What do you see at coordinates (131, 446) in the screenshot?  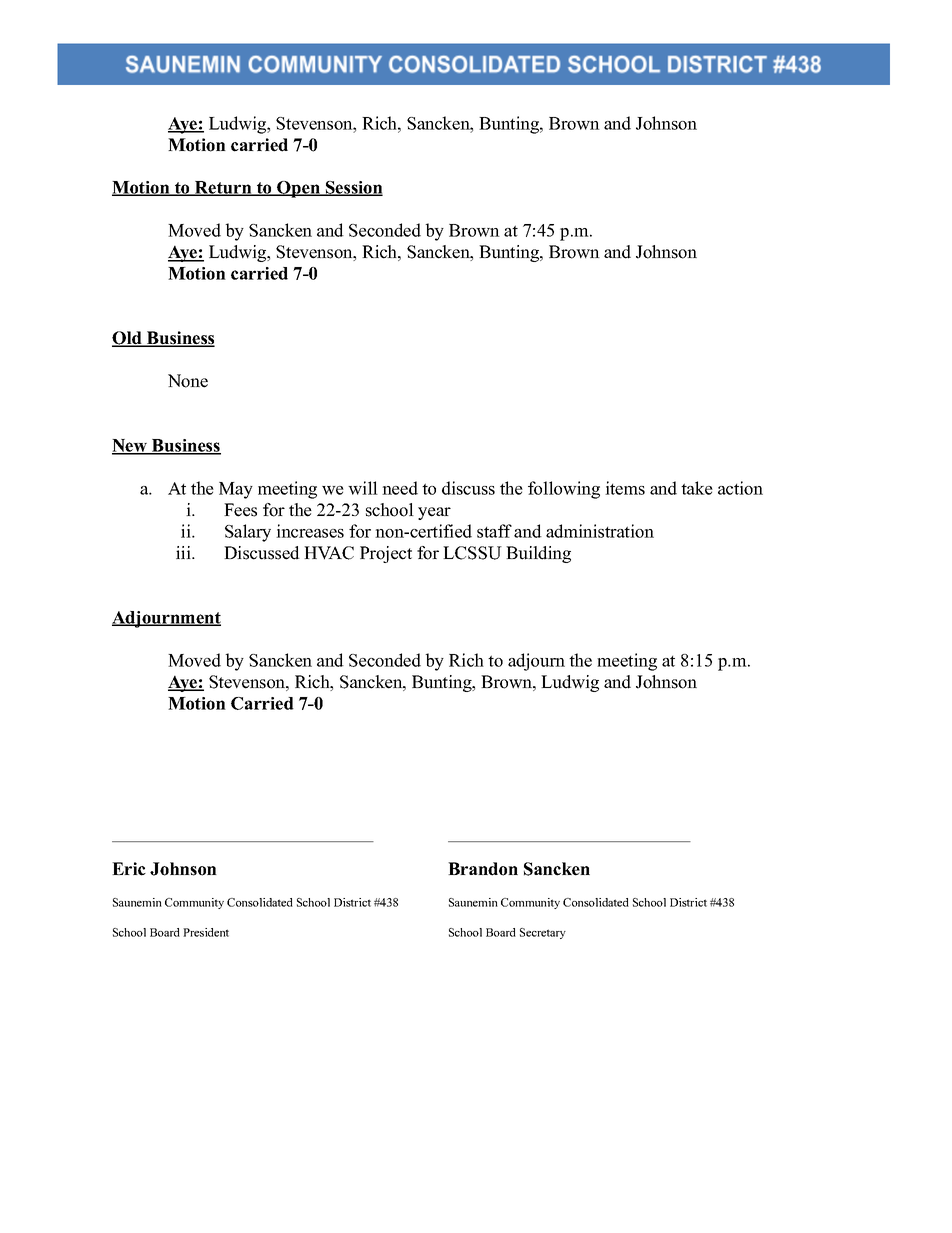 I see `New` at bounding box center [131, 446].
